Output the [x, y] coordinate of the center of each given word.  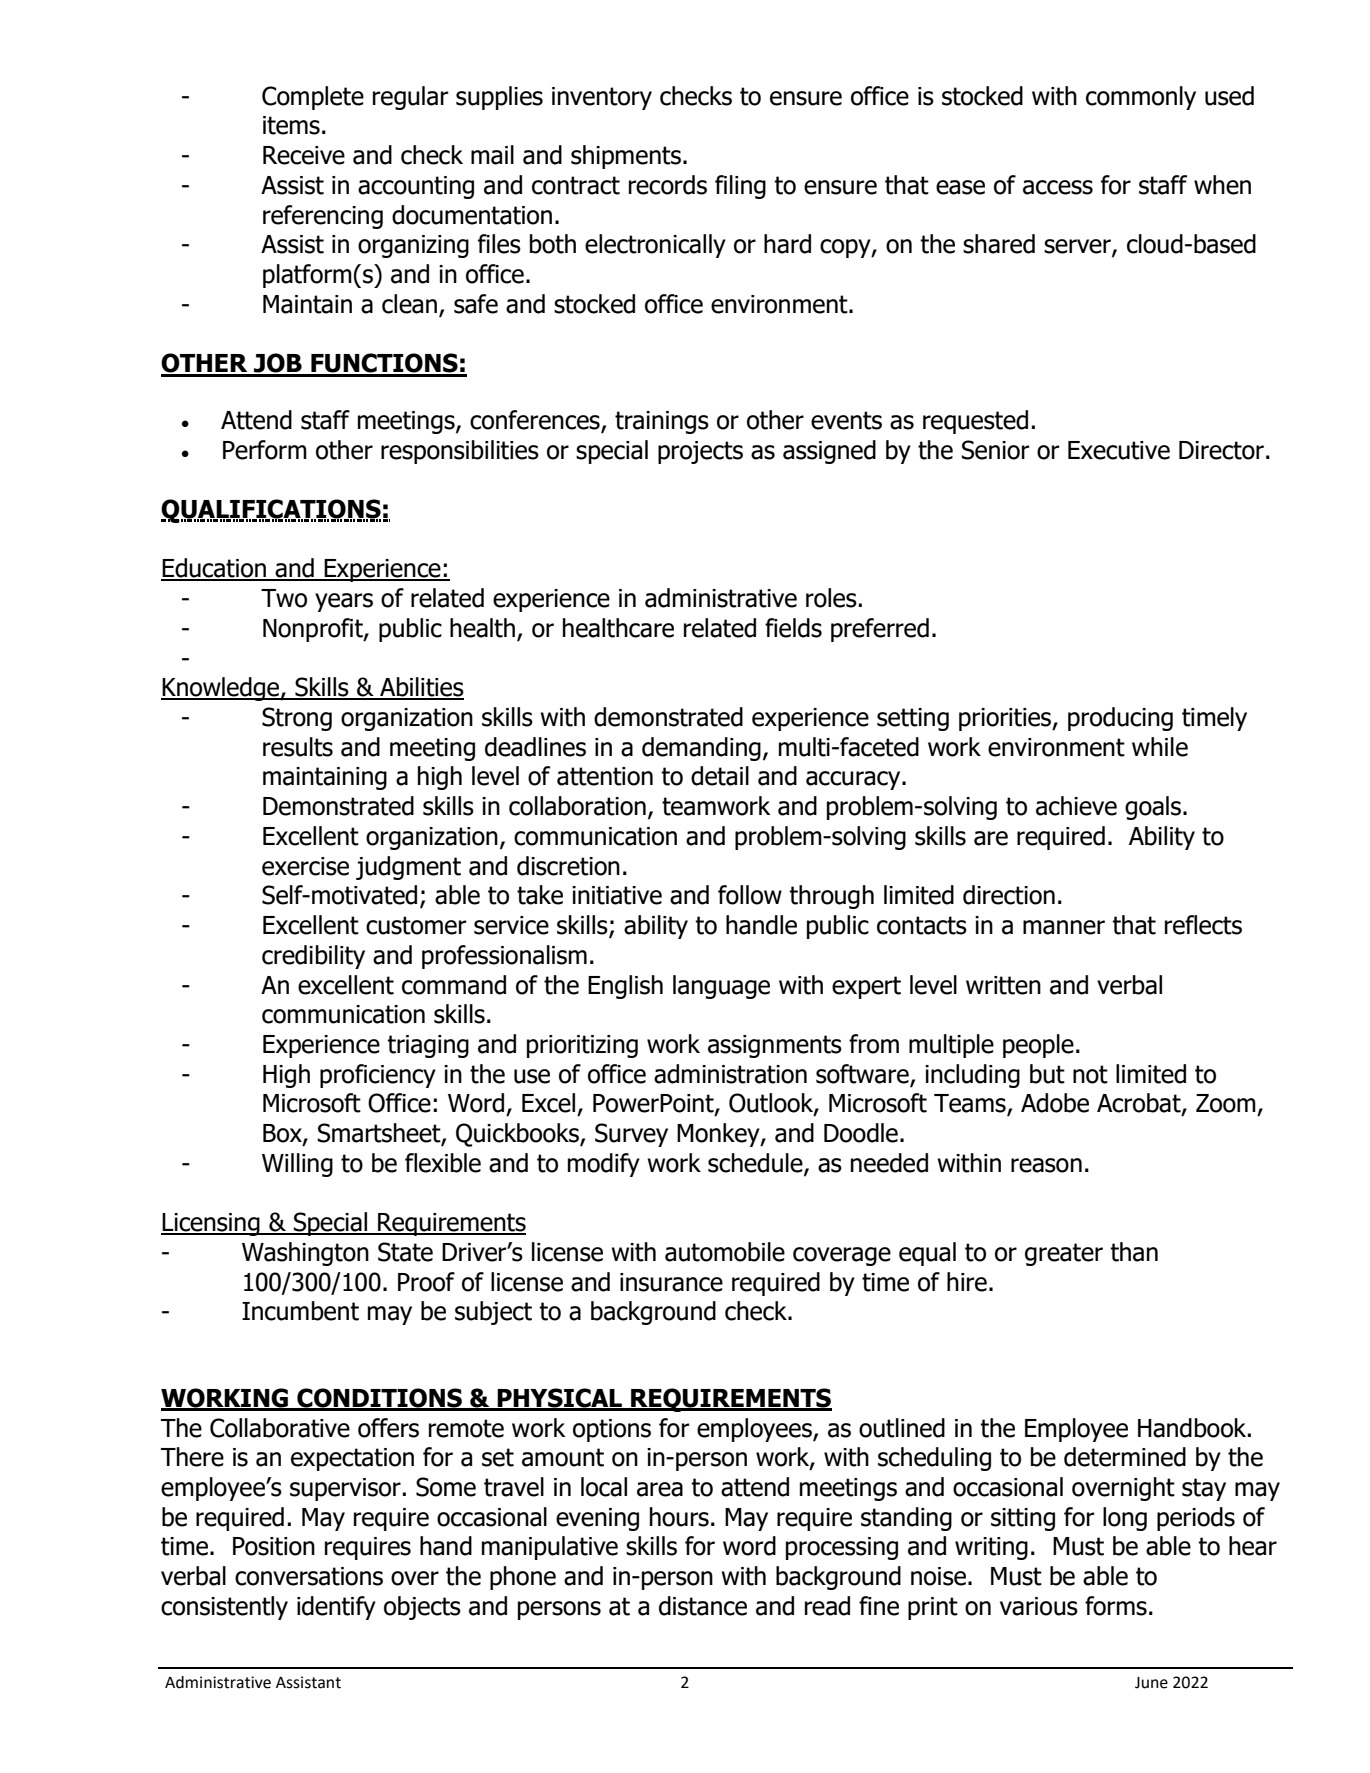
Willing [297, 1165]
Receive [304, 155]
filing [740, 187]
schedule [756, 1164]
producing [1120, 719]
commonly [1141, 98]
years [344, 602]
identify [336, 1608]
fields [793, 628]
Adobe [1055, 1103]
